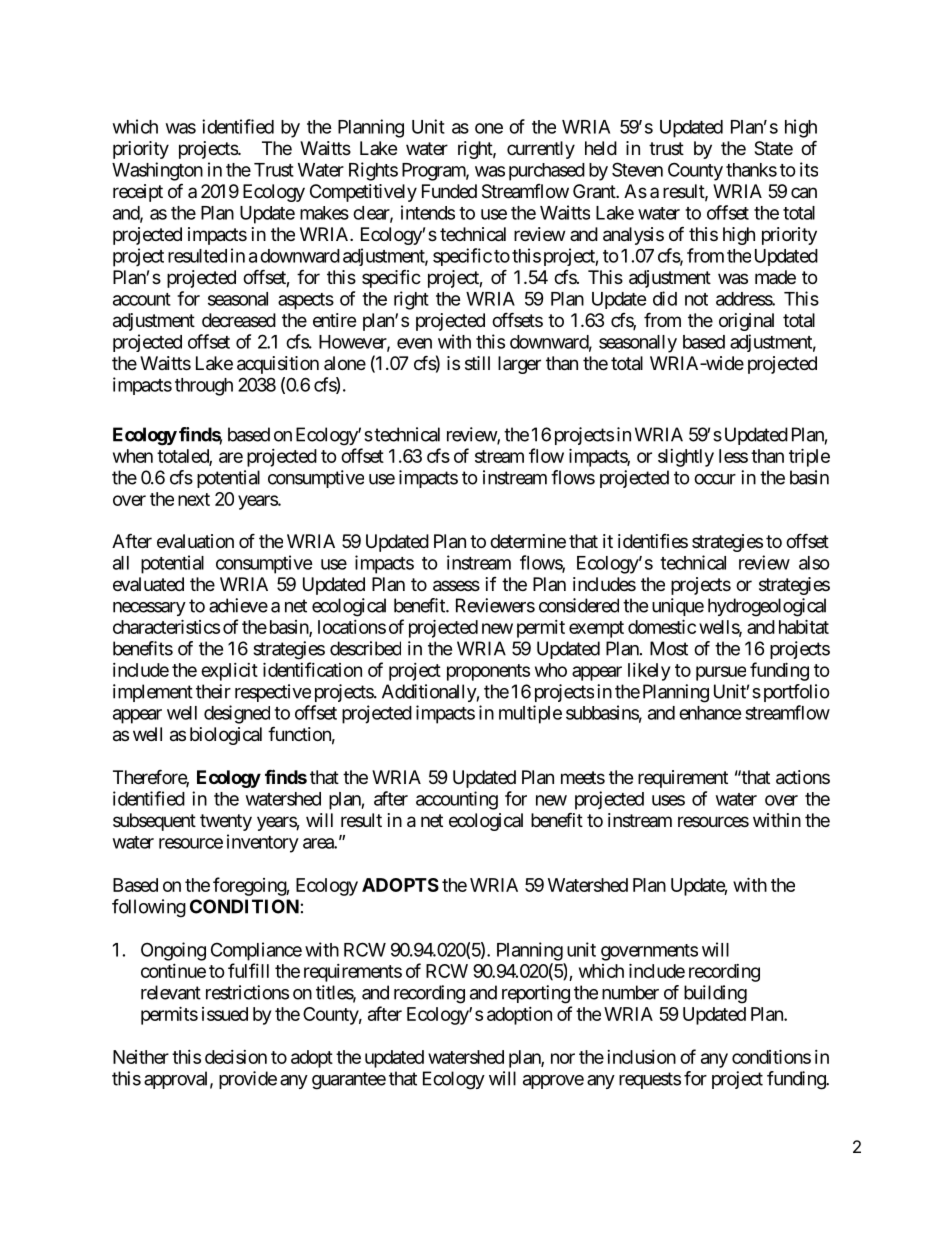 The height and width of the document is (1233, 952). What do you see at coordinates (157, 171) in the document?
I see `Washington` at bounding box center [157, 171].
